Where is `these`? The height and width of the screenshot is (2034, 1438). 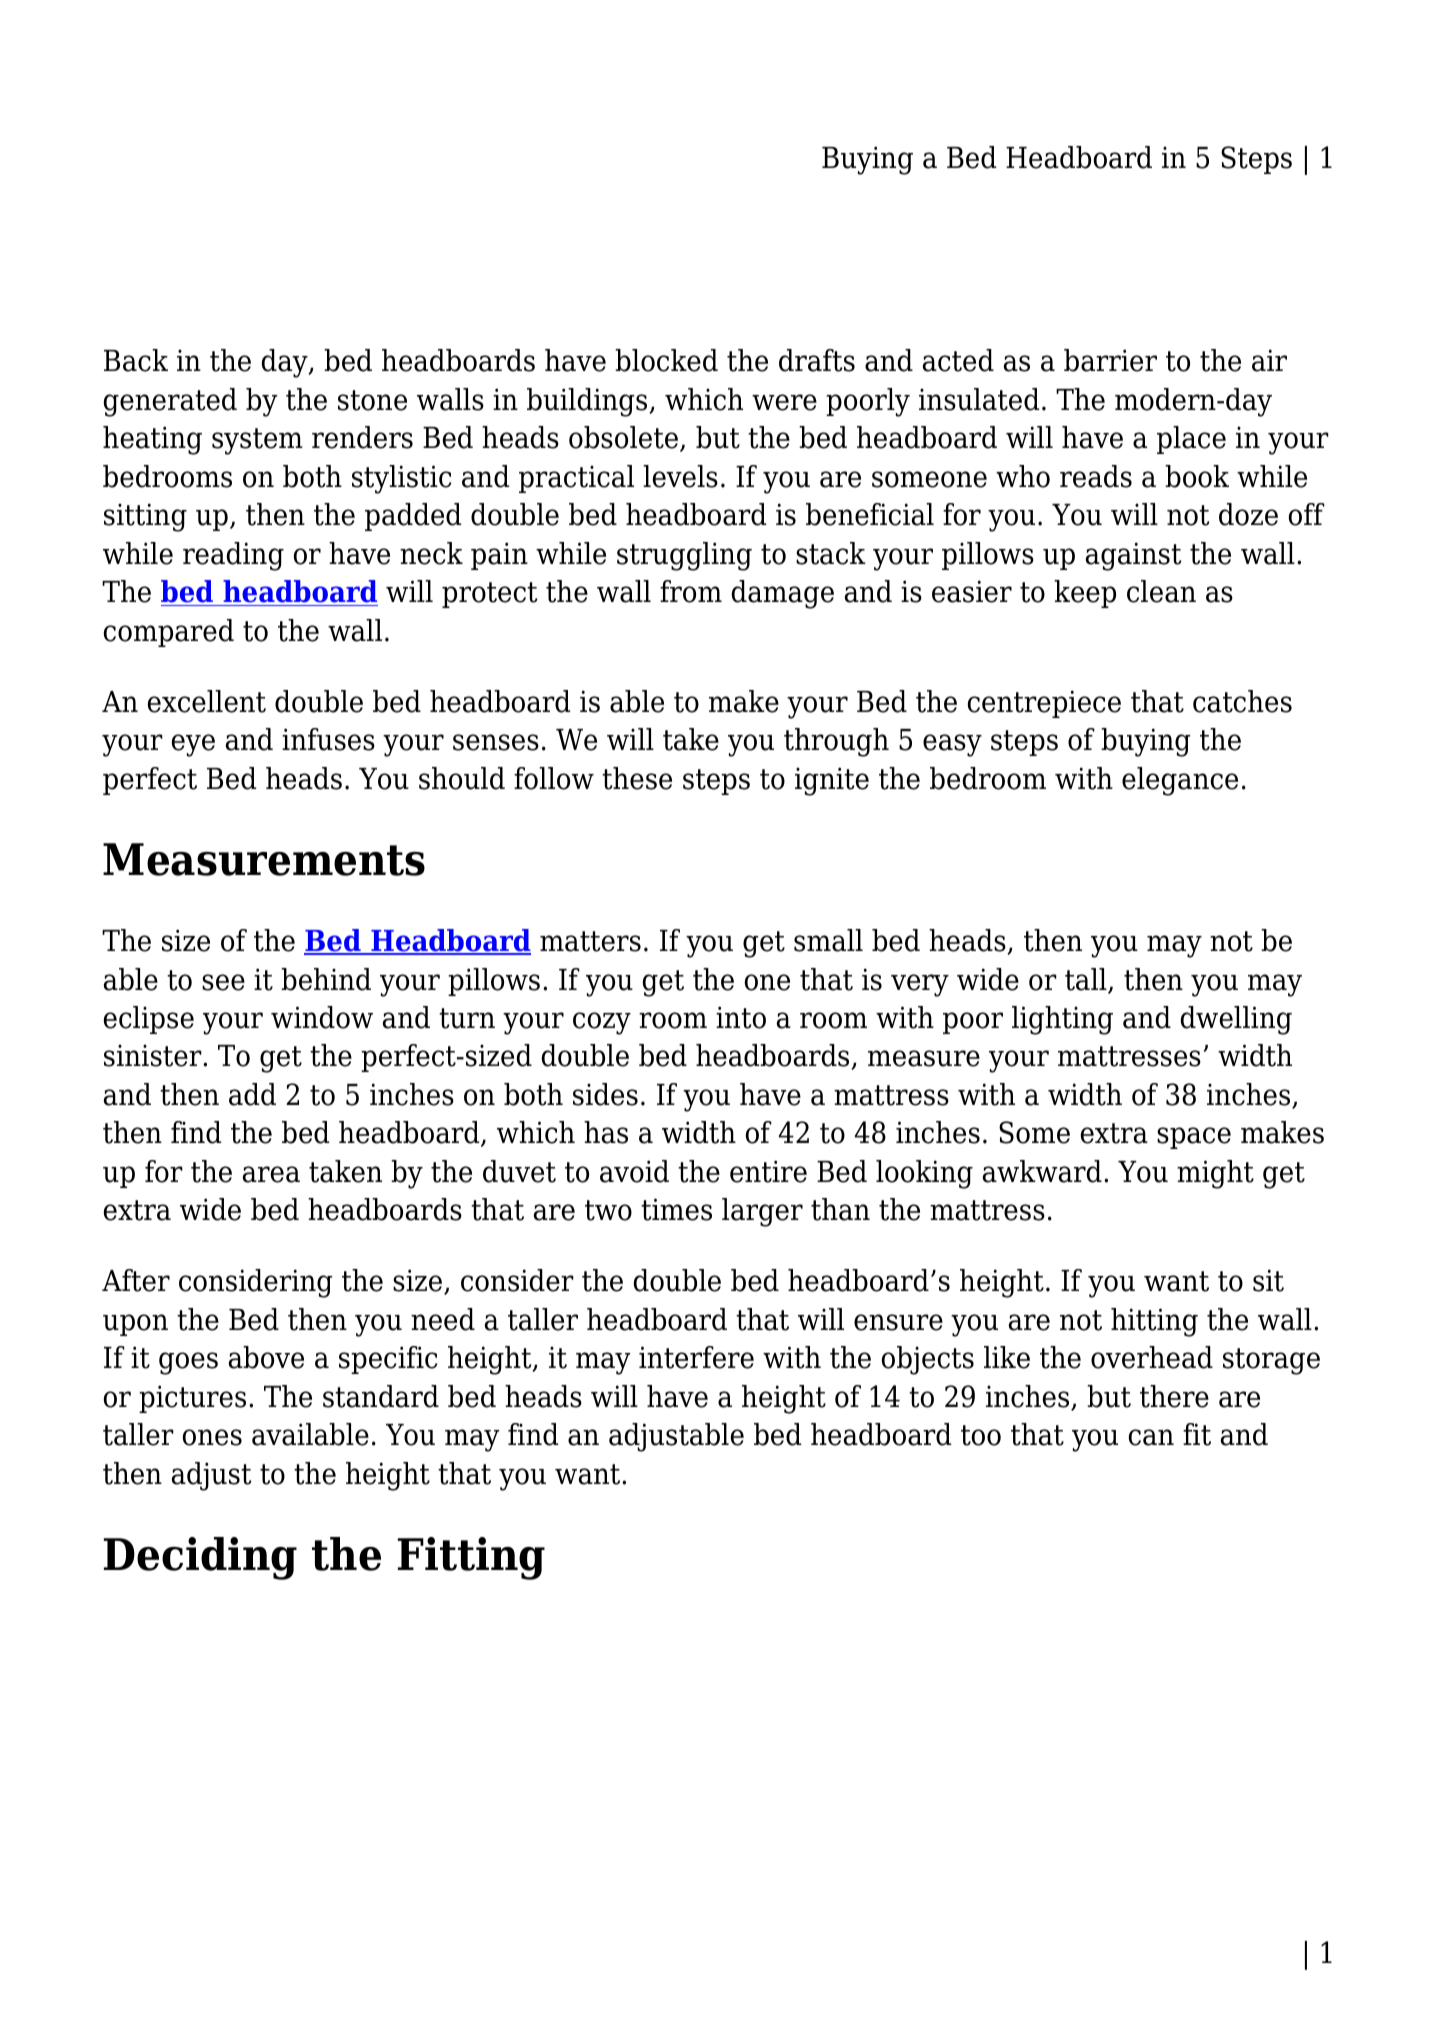
these is located at coordinates (637, 778).
